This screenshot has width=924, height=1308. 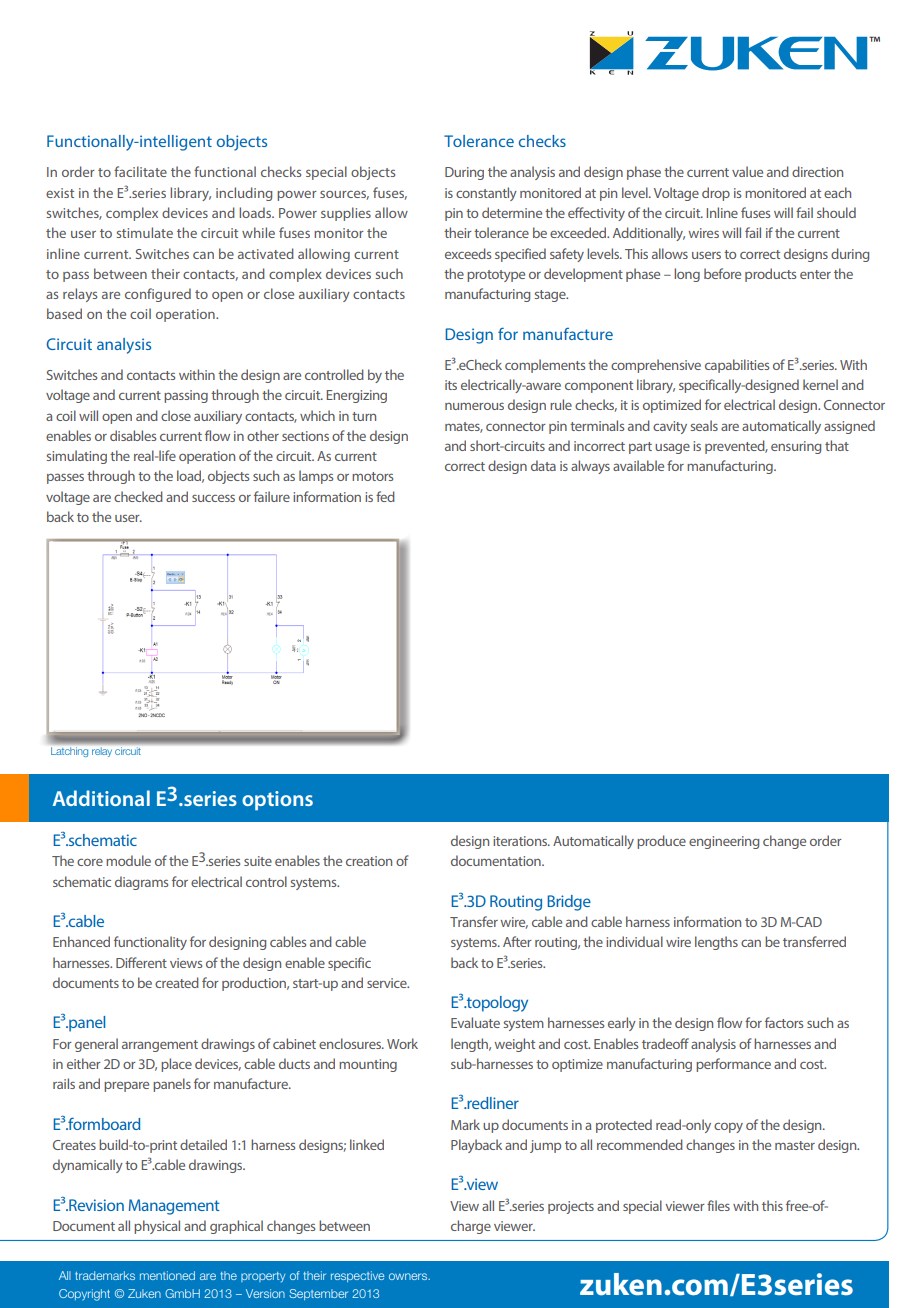 What do you see at coordinates (724, 842) in the screenshot?
I see `engineering` at bounding box center [724, 842].
